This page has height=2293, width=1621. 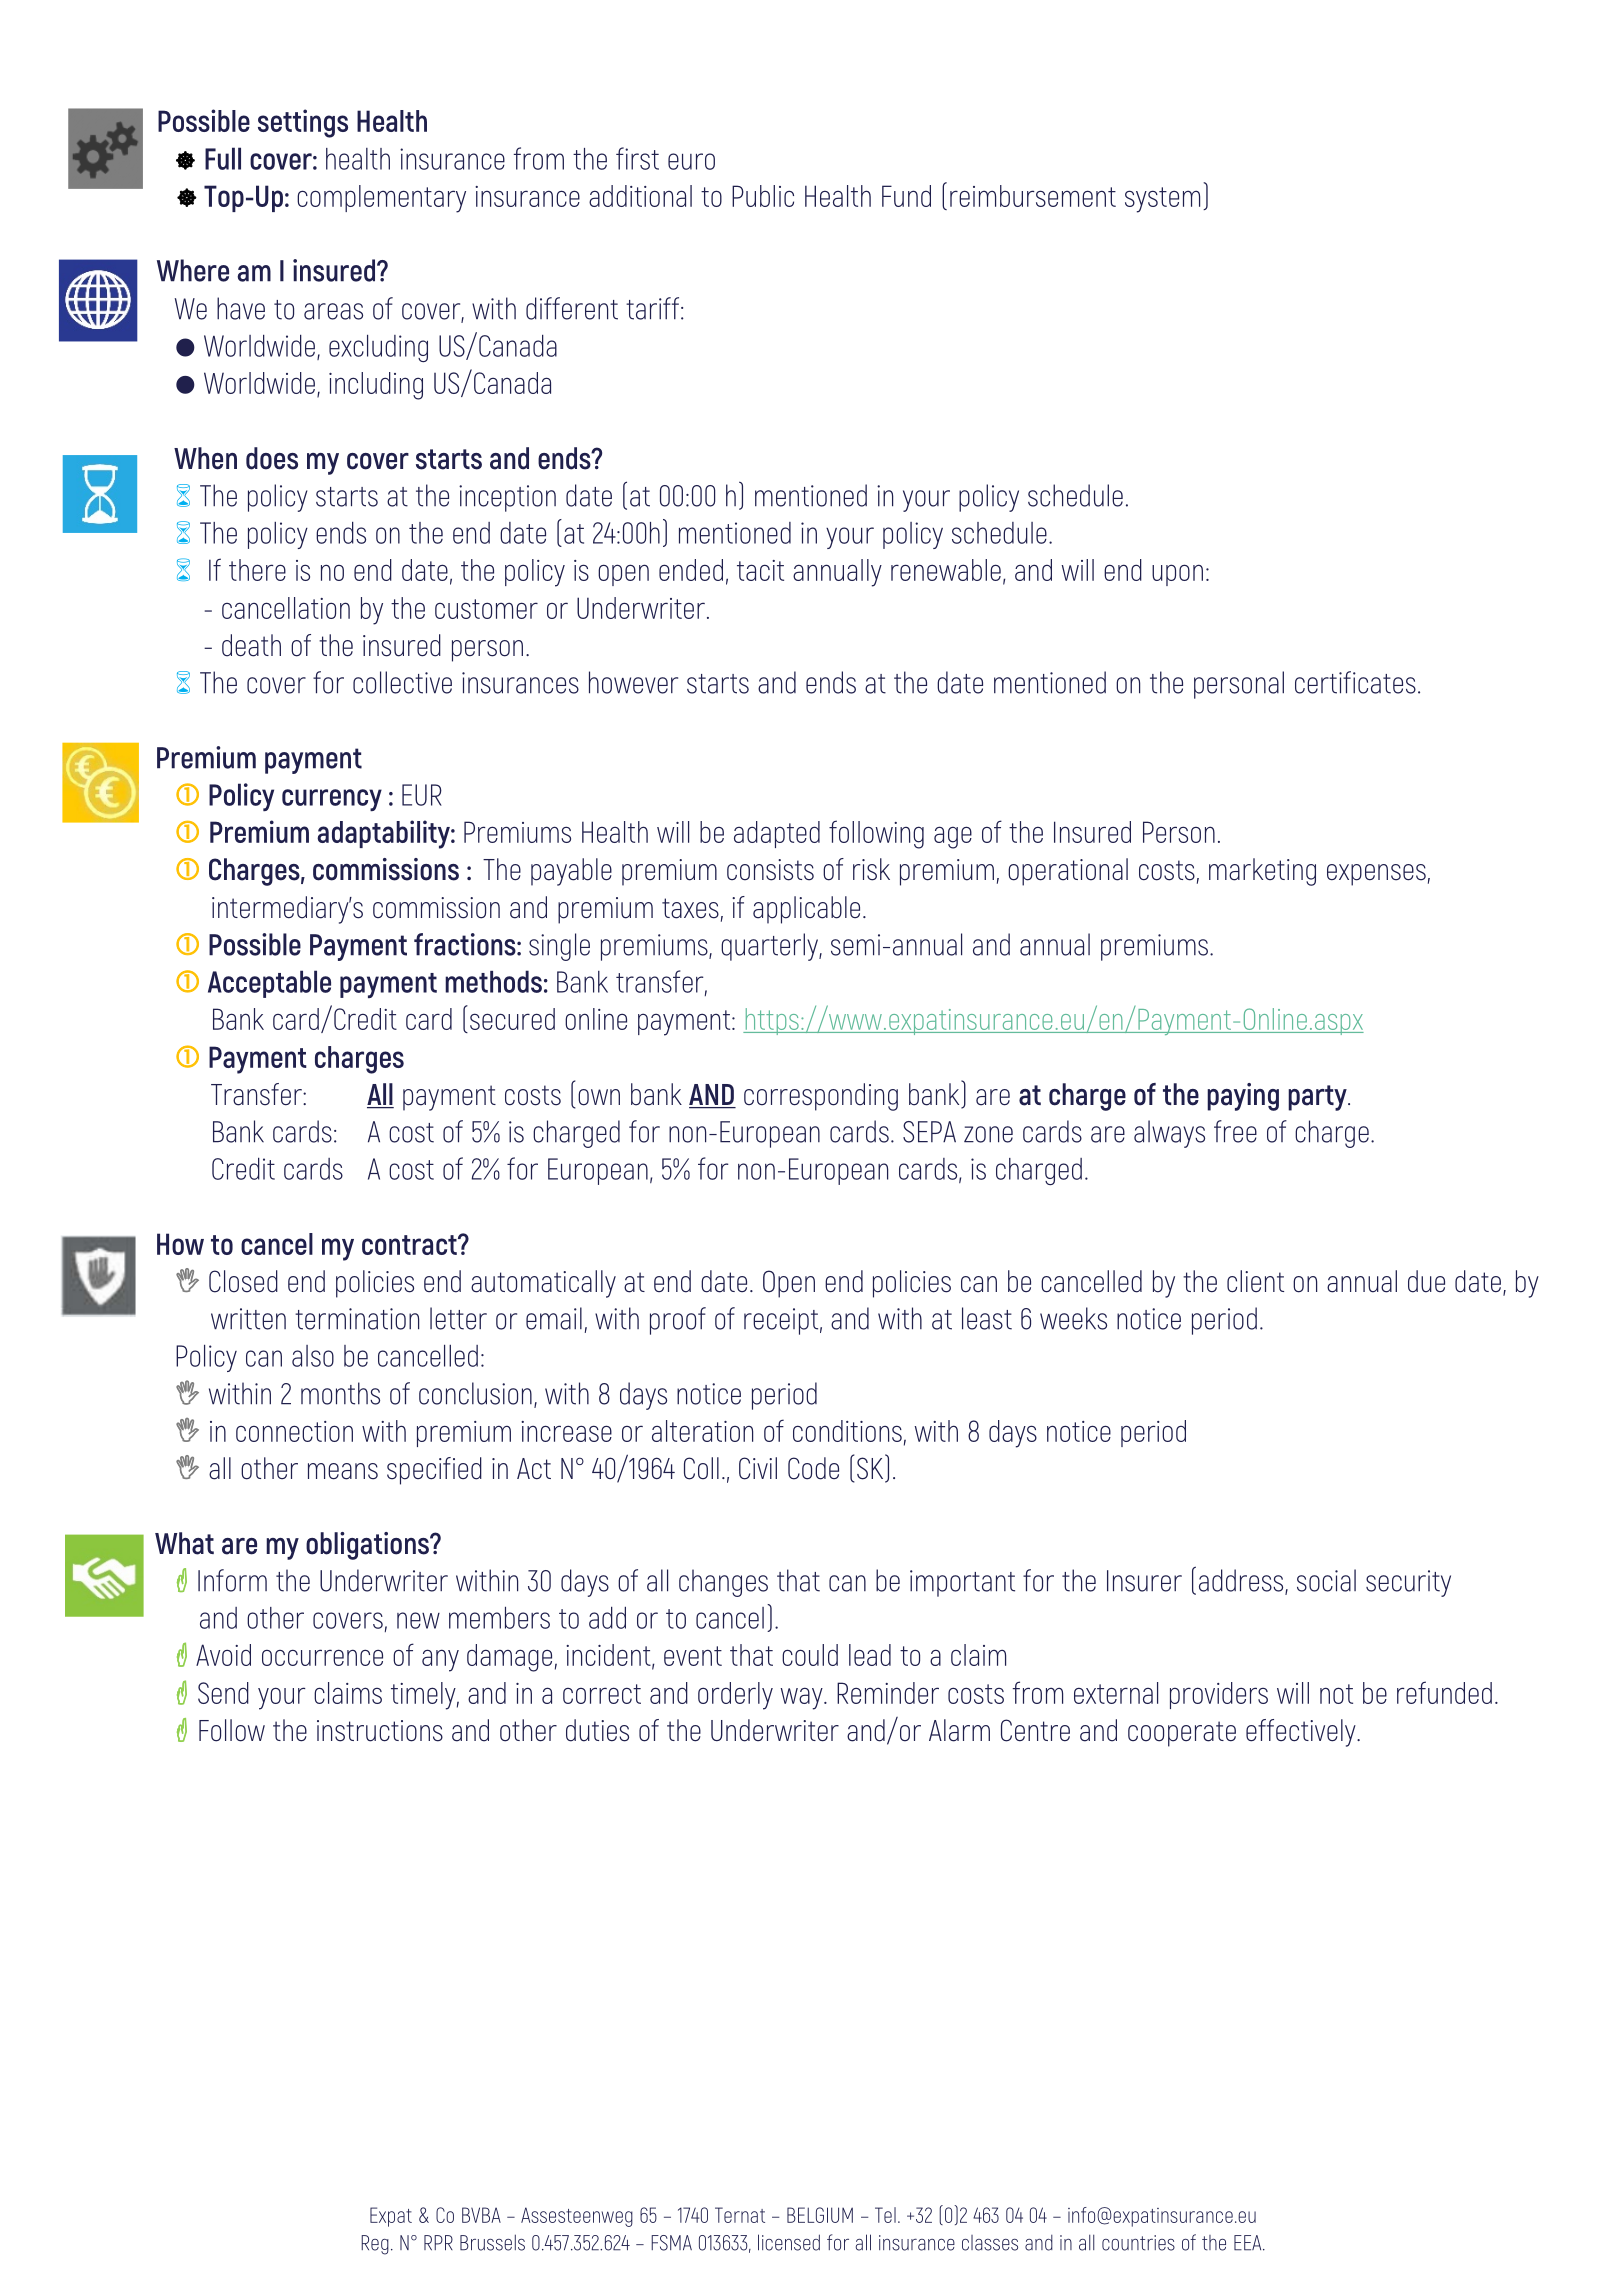 What do you see at coordinates (1162, 200) in the page?
I see `system` at bounding box center [1162, 200].
